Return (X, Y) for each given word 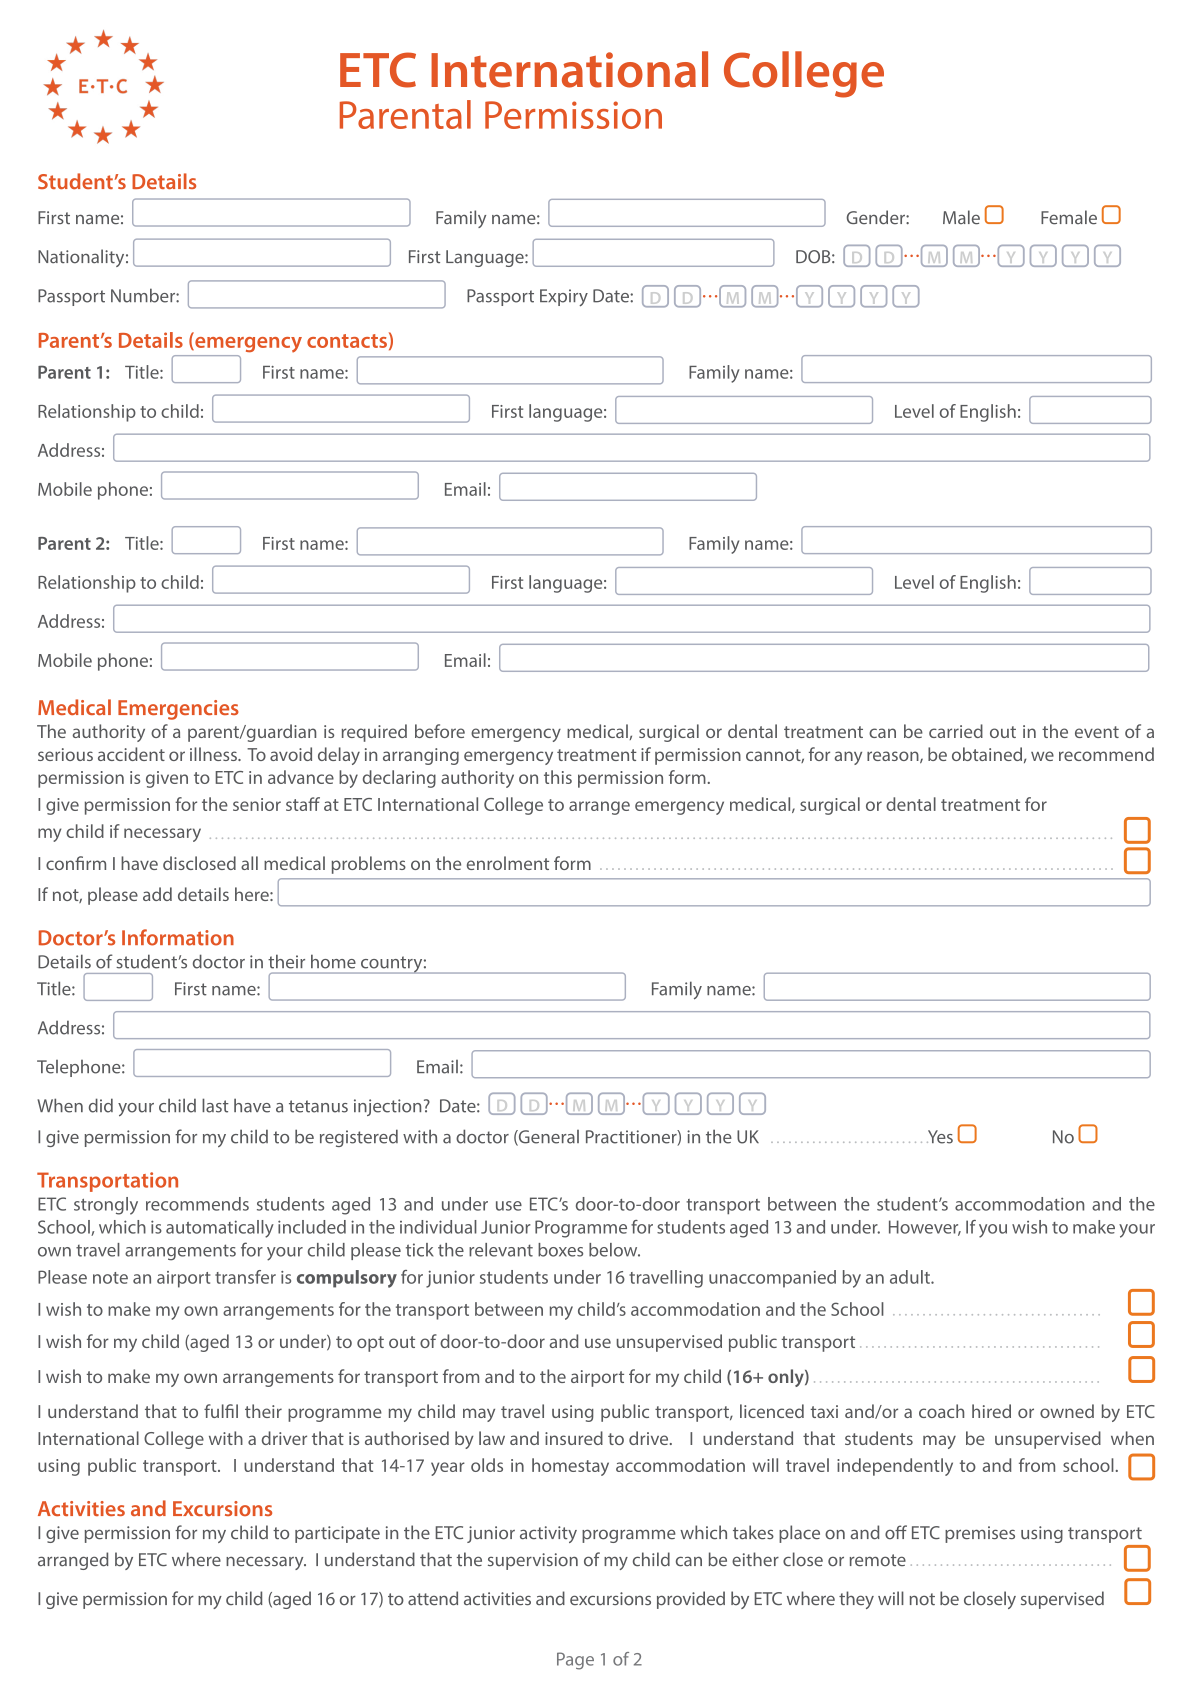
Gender (877, 217)
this (558, 777)
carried (956, 731)
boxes (560, 1250)
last (215, 1105)
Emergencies (178, 710)
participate (337, 1534)
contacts (347, 341)
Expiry (564, 298)
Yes (940, 1137)
